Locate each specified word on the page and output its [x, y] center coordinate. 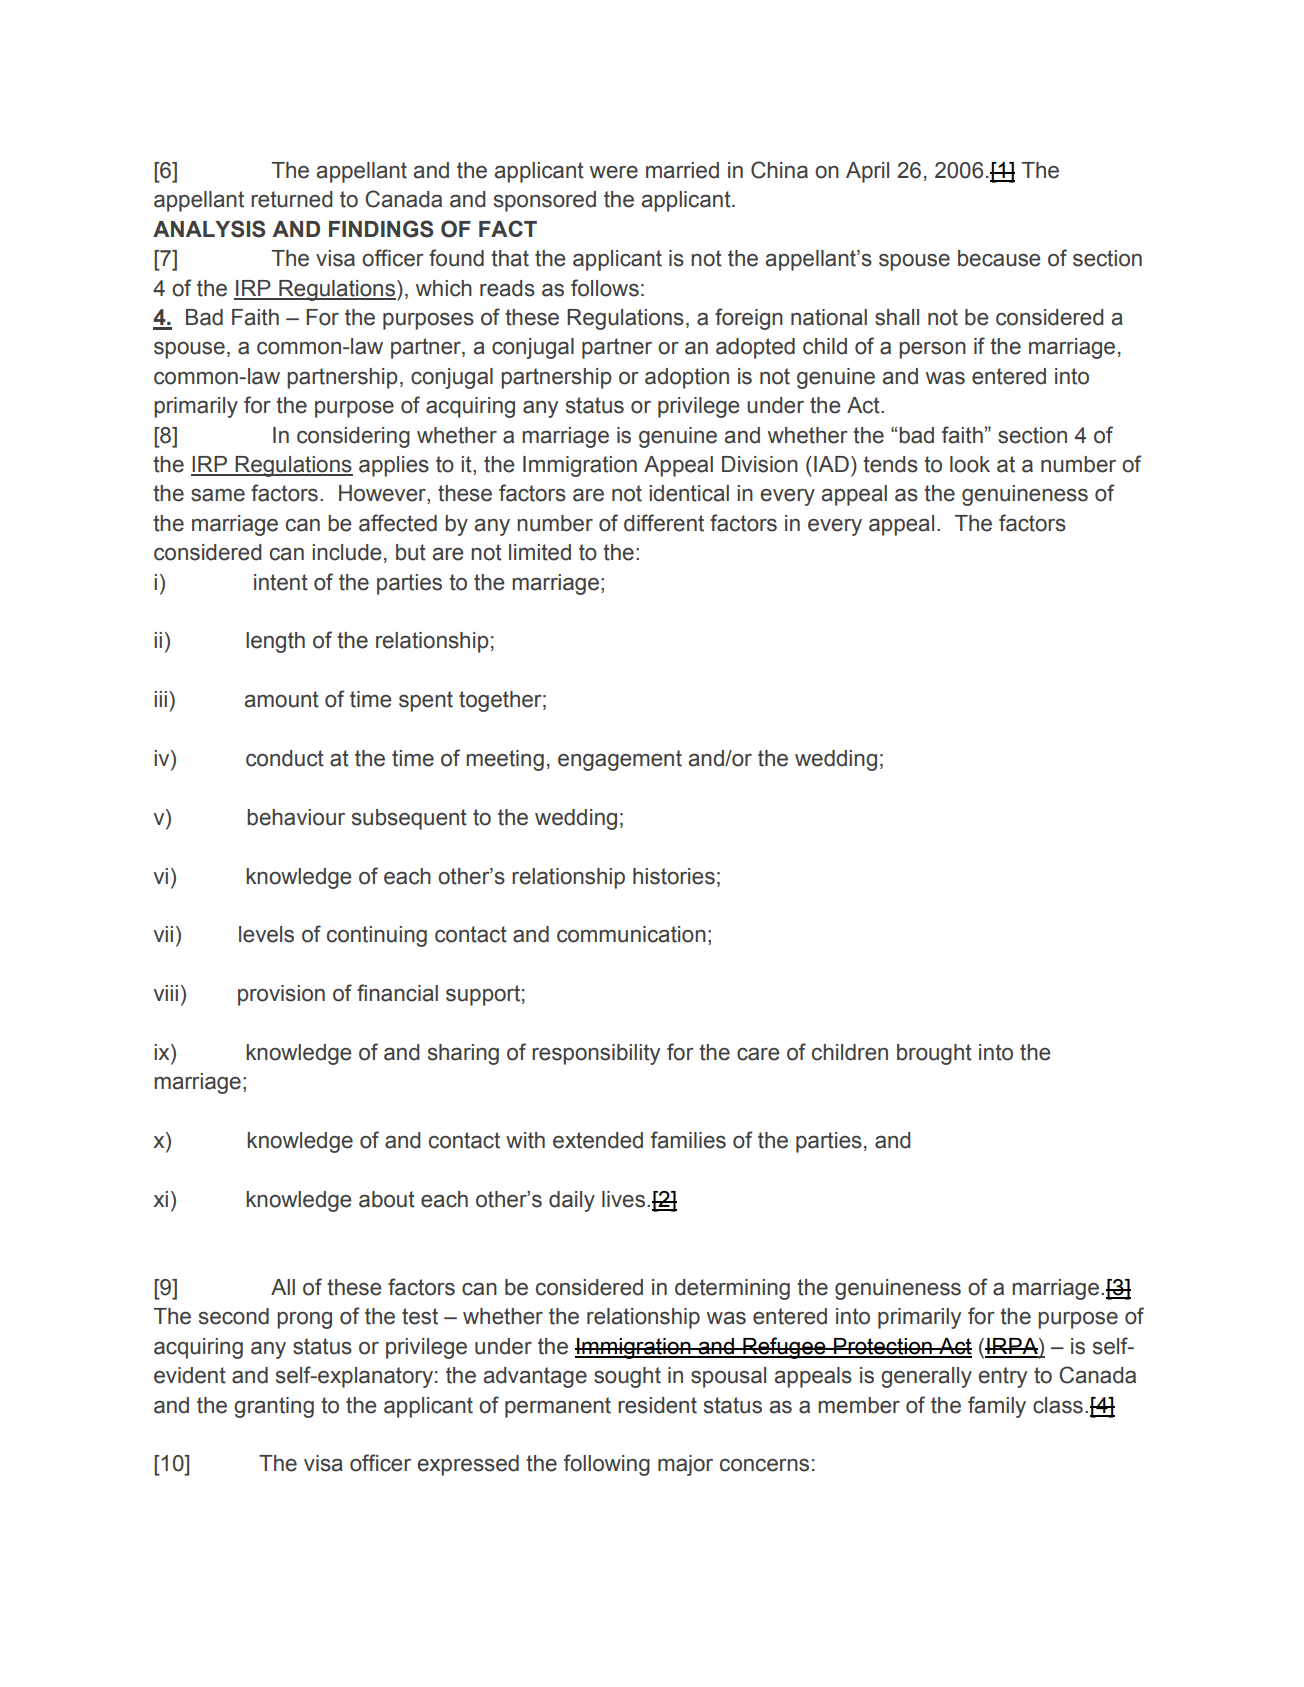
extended [598, 1140]
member [859, 1405]
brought [934, 1054]
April [867, 172]
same [218, 495]
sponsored [545, 201]
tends [890, 464]
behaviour [296, 817]
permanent [558, 1407]
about [387, 1199]
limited [540, 552]
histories [674, 876]
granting [274, 1407]
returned [292, 199]
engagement [620, 760]
